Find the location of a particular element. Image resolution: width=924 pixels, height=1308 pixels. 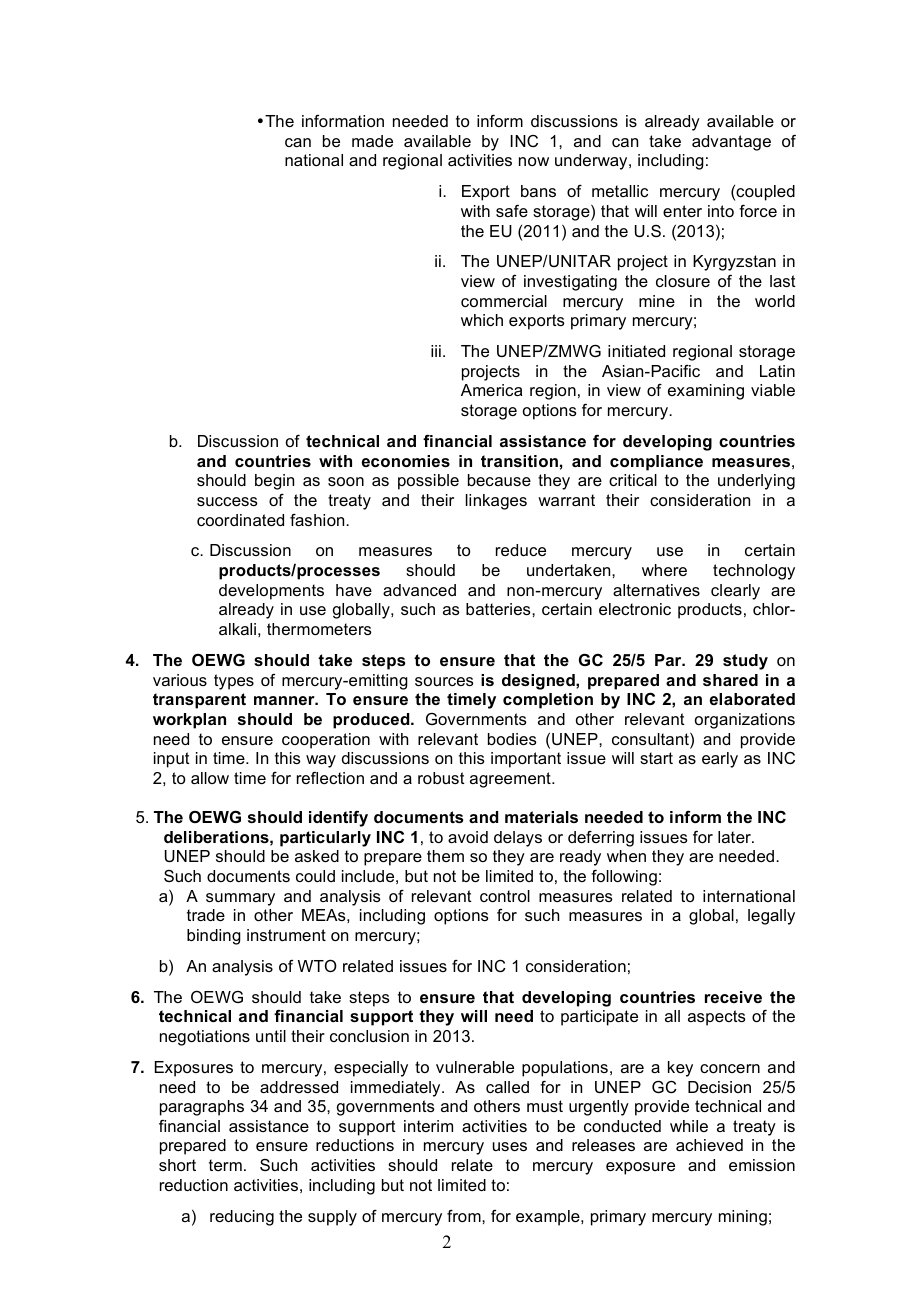

advantage is located at coordinates (731, 143).
